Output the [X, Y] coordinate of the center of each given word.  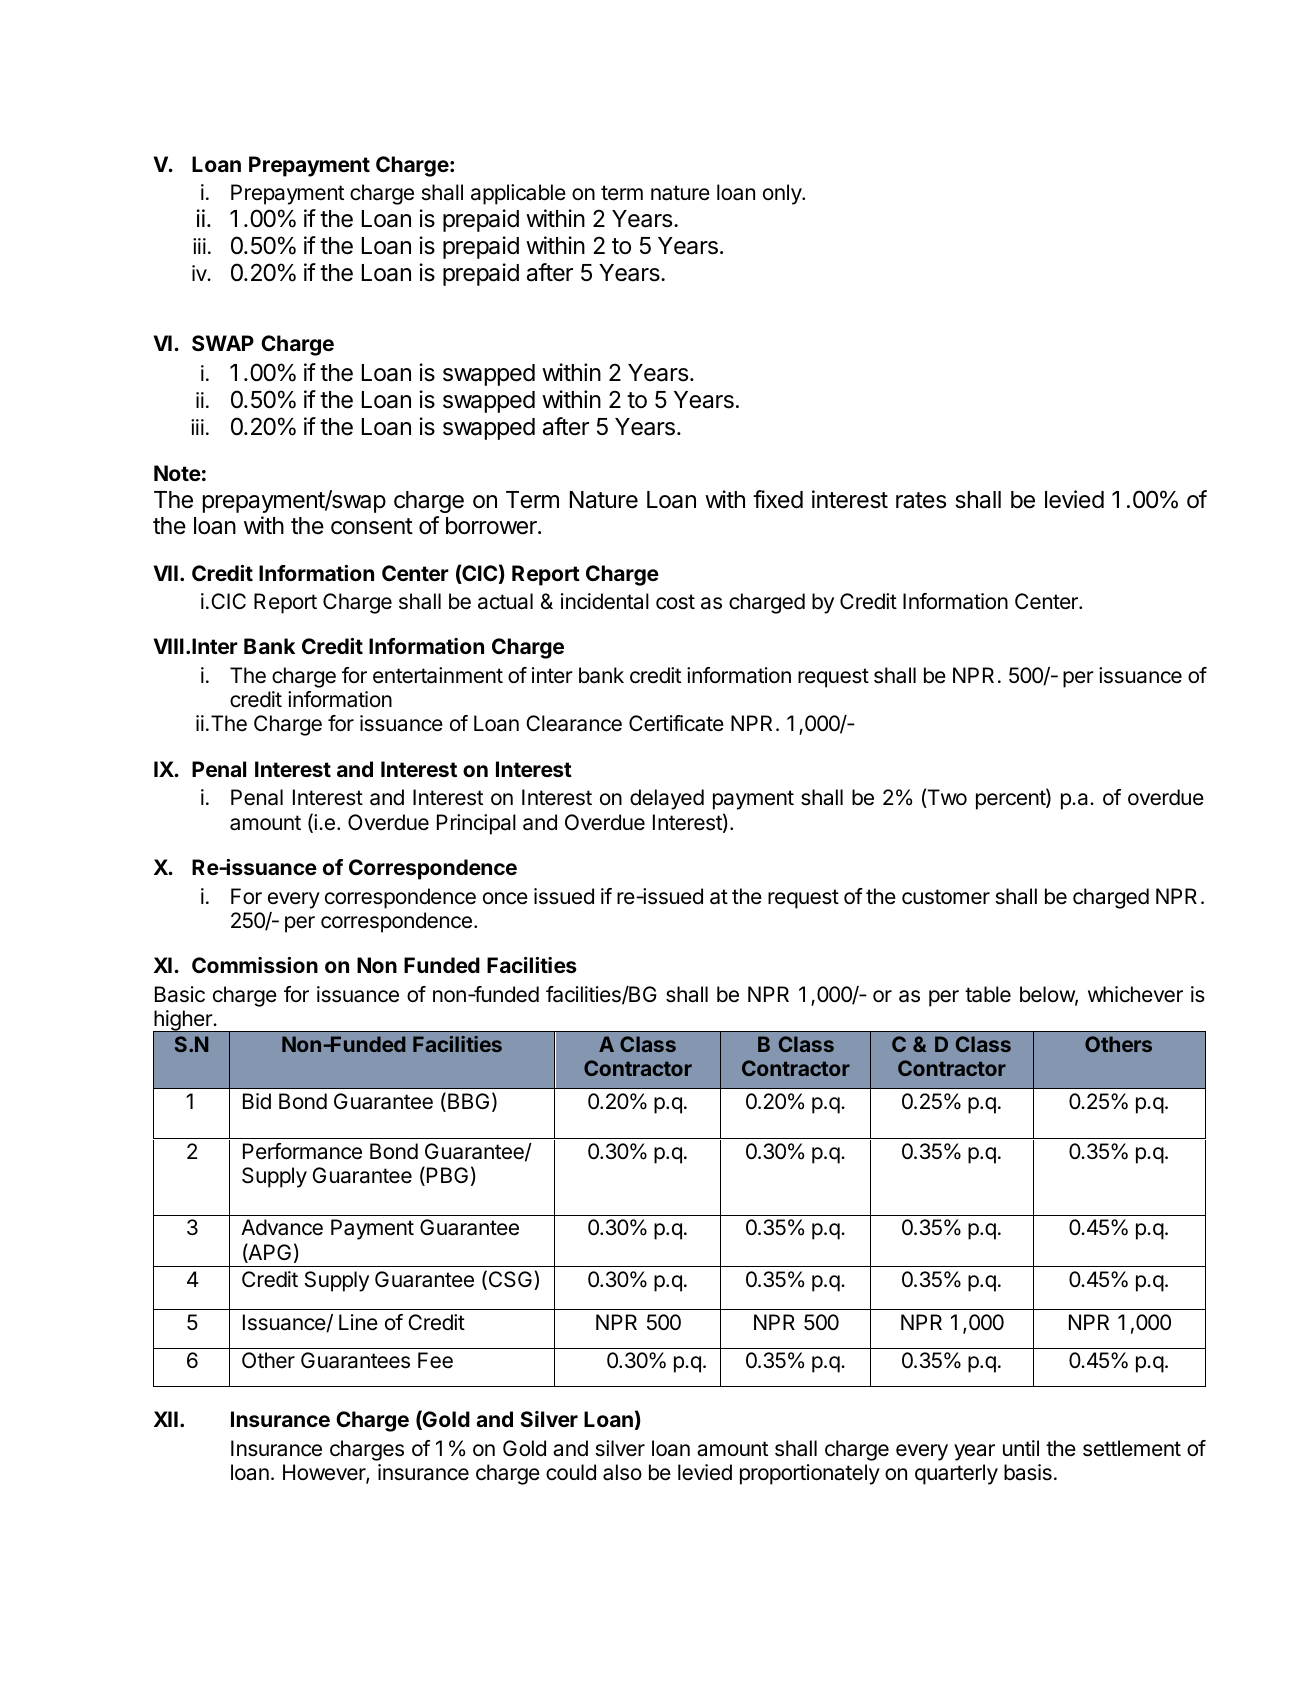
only [783, 194]
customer [946, 897]
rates [921, 500]
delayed [667, 799]
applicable [518, 194]
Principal [476, 824]
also [622, 1472]
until [1021, 1448]
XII [166, 1419]
